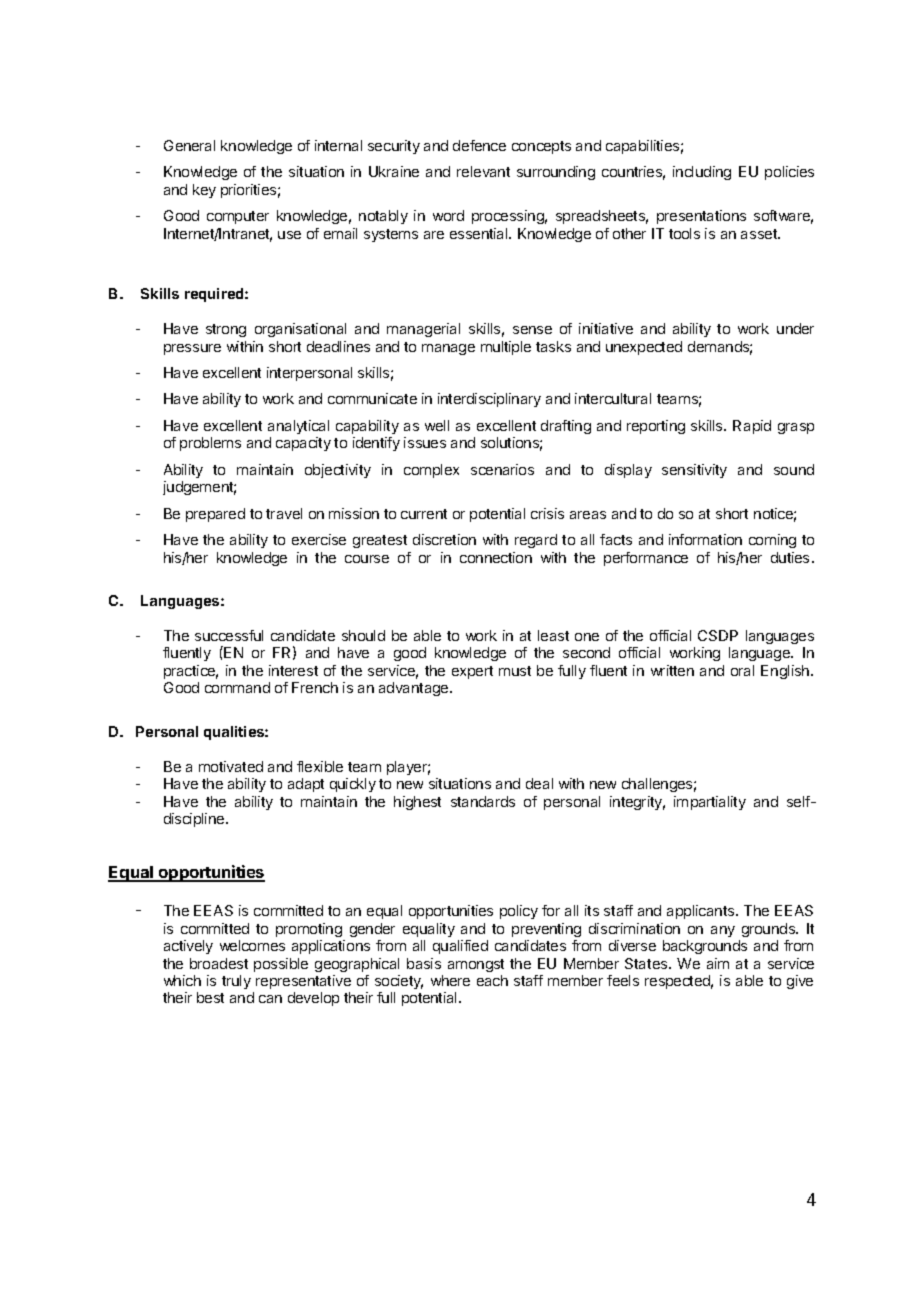  What do you see at coordinates (702, 173) in the page?
I see `including` at bounding box center [702, 173].
